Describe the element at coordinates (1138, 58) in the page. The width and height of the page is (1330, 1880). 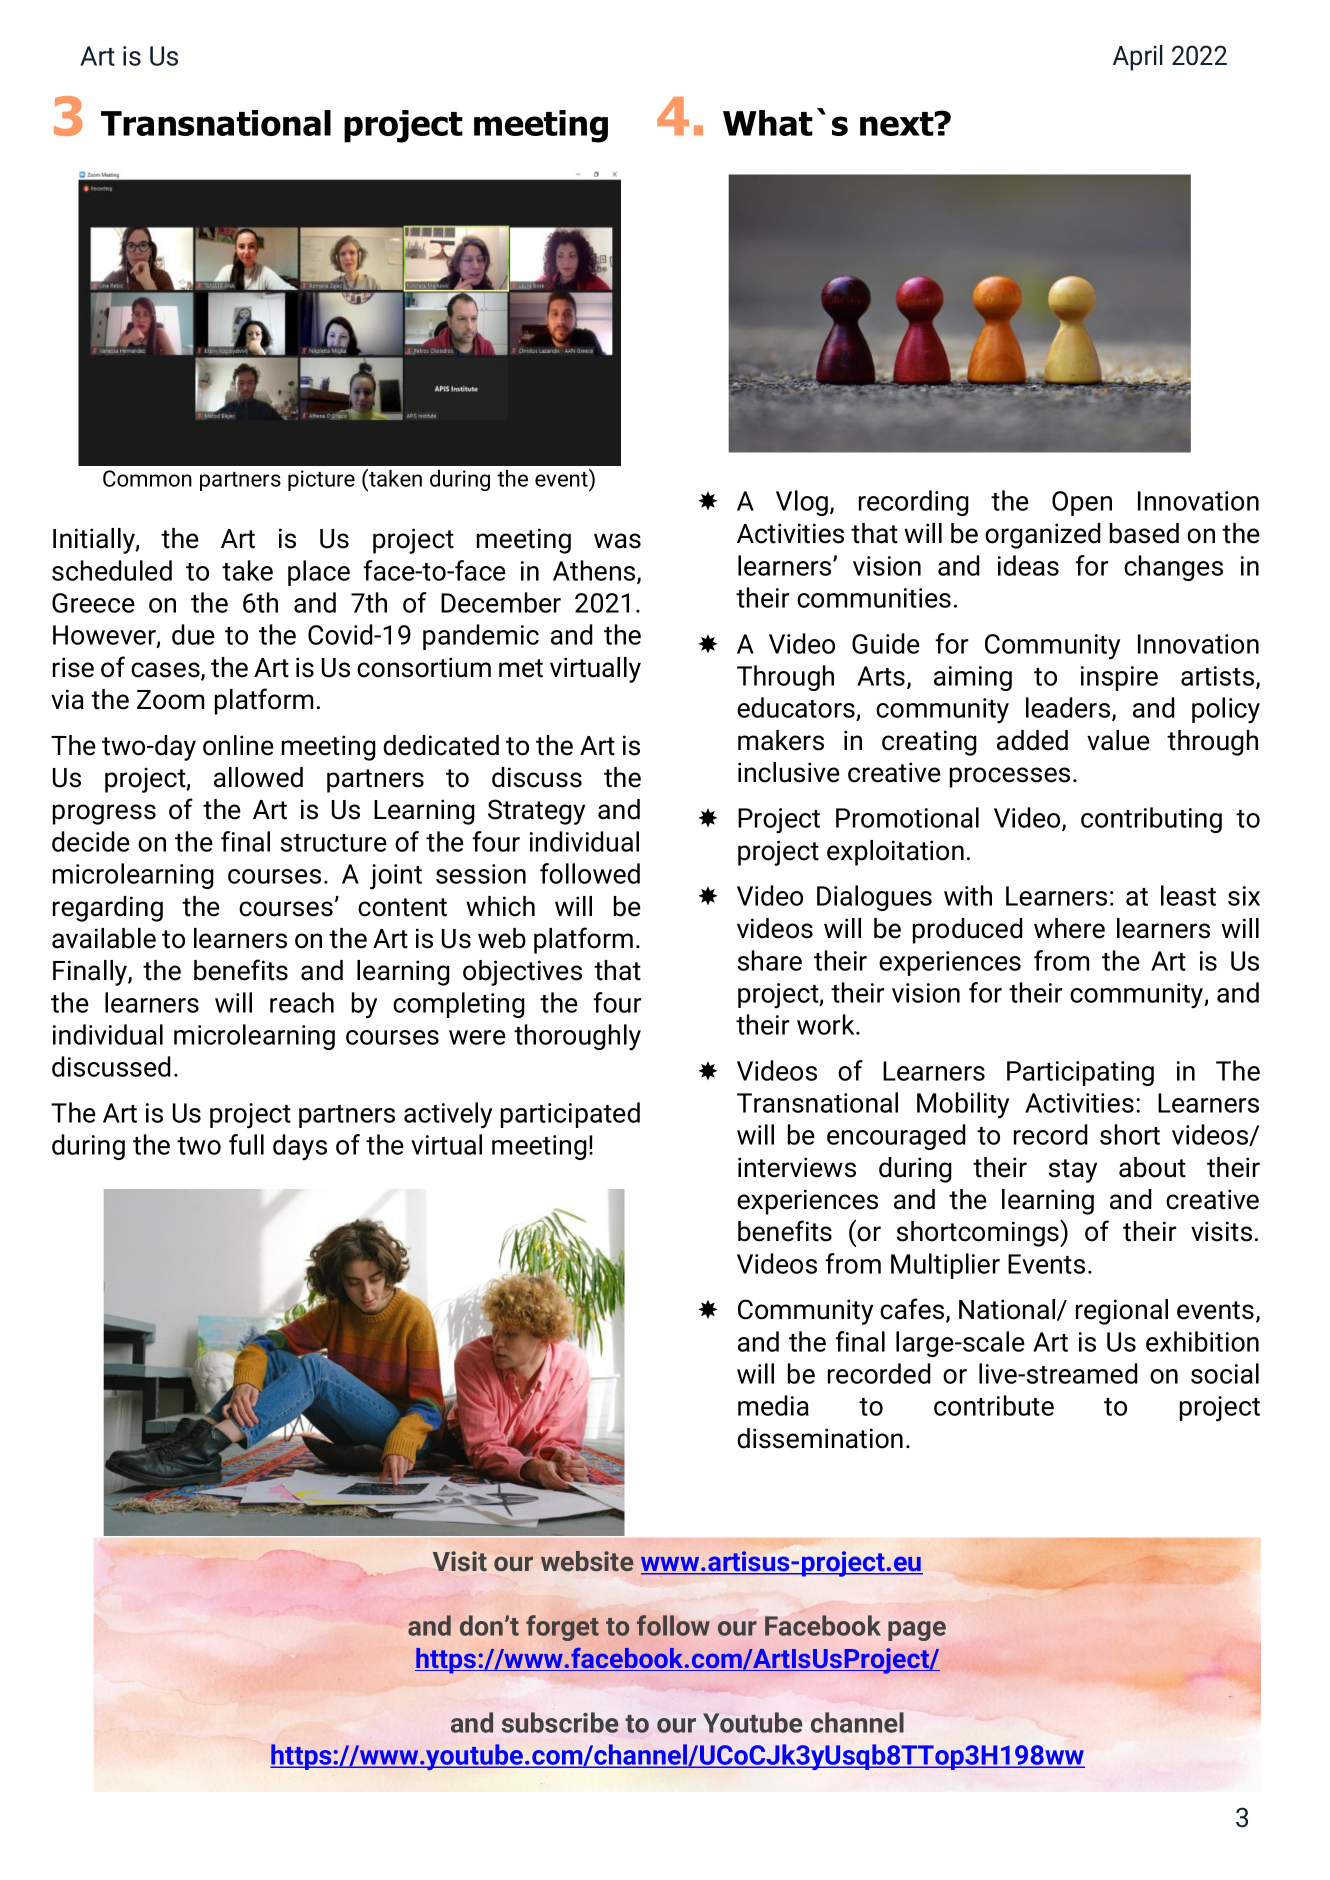
I see `April` at that location.
